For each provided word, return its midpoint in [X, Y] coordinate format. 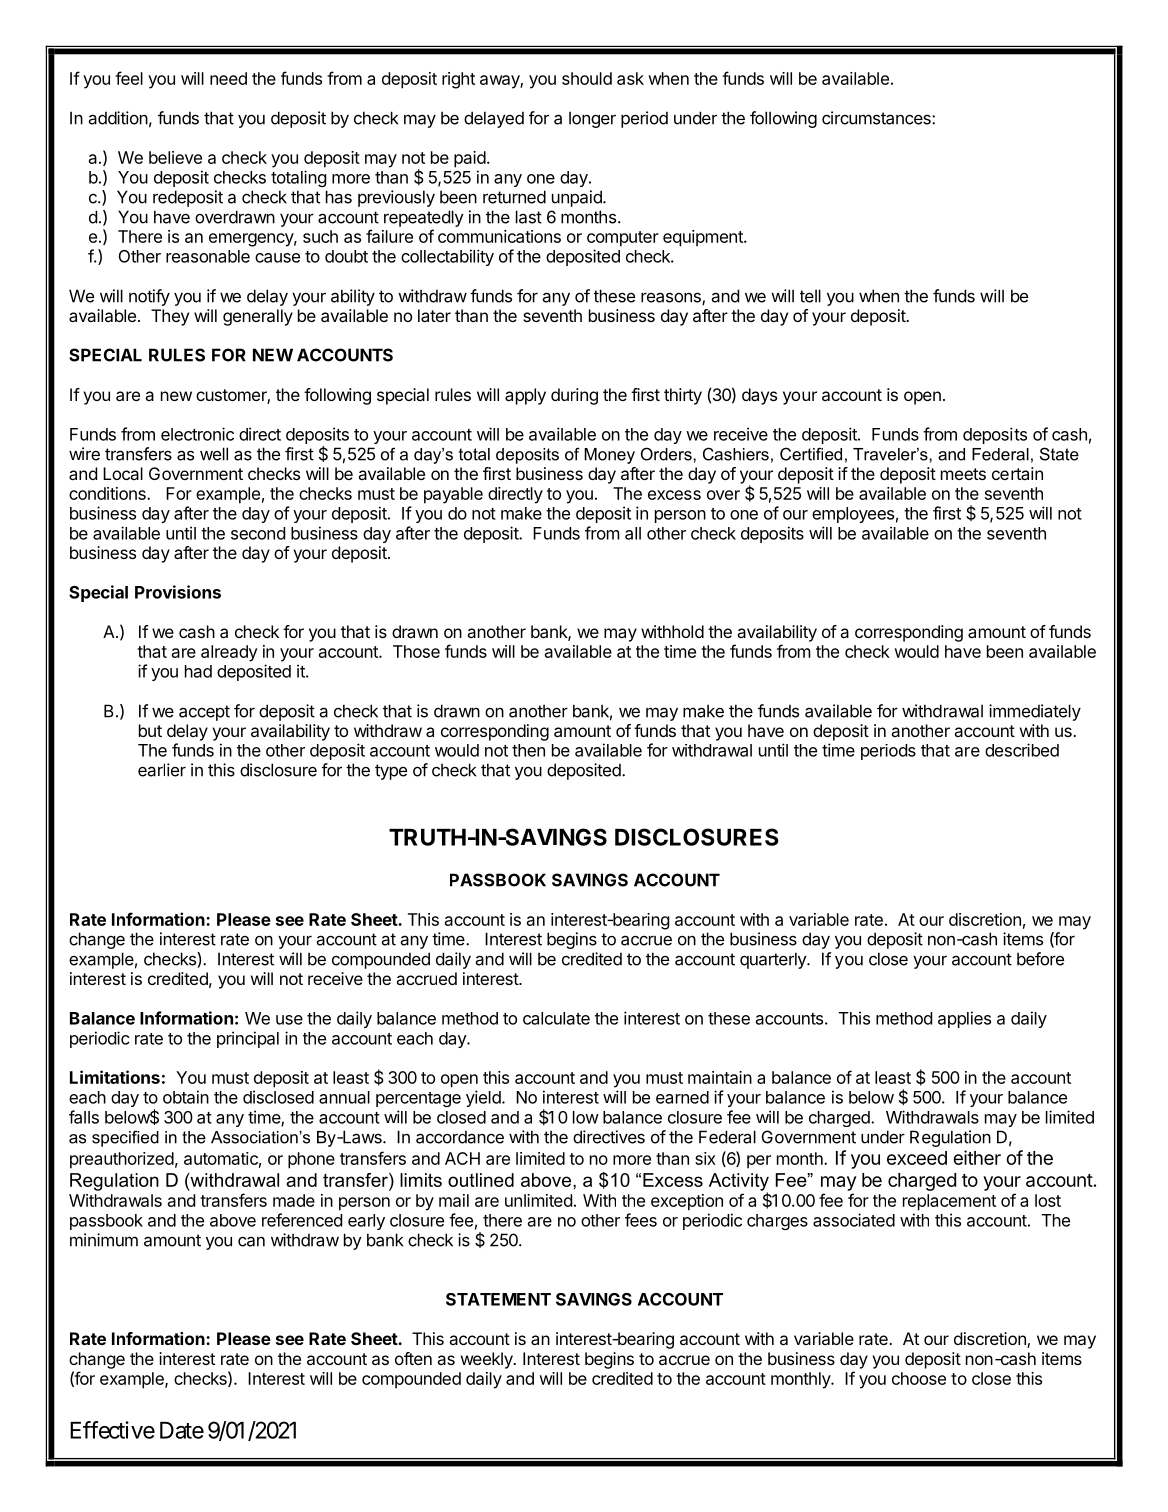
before [1040, 959]
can [251, 1241]
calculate [556, 1018]
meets [963, 474]
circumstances [877, 118]
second [258, 533]
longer [592, 119]
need [228, 78]
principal [248, 1039]
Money [609, 456]
